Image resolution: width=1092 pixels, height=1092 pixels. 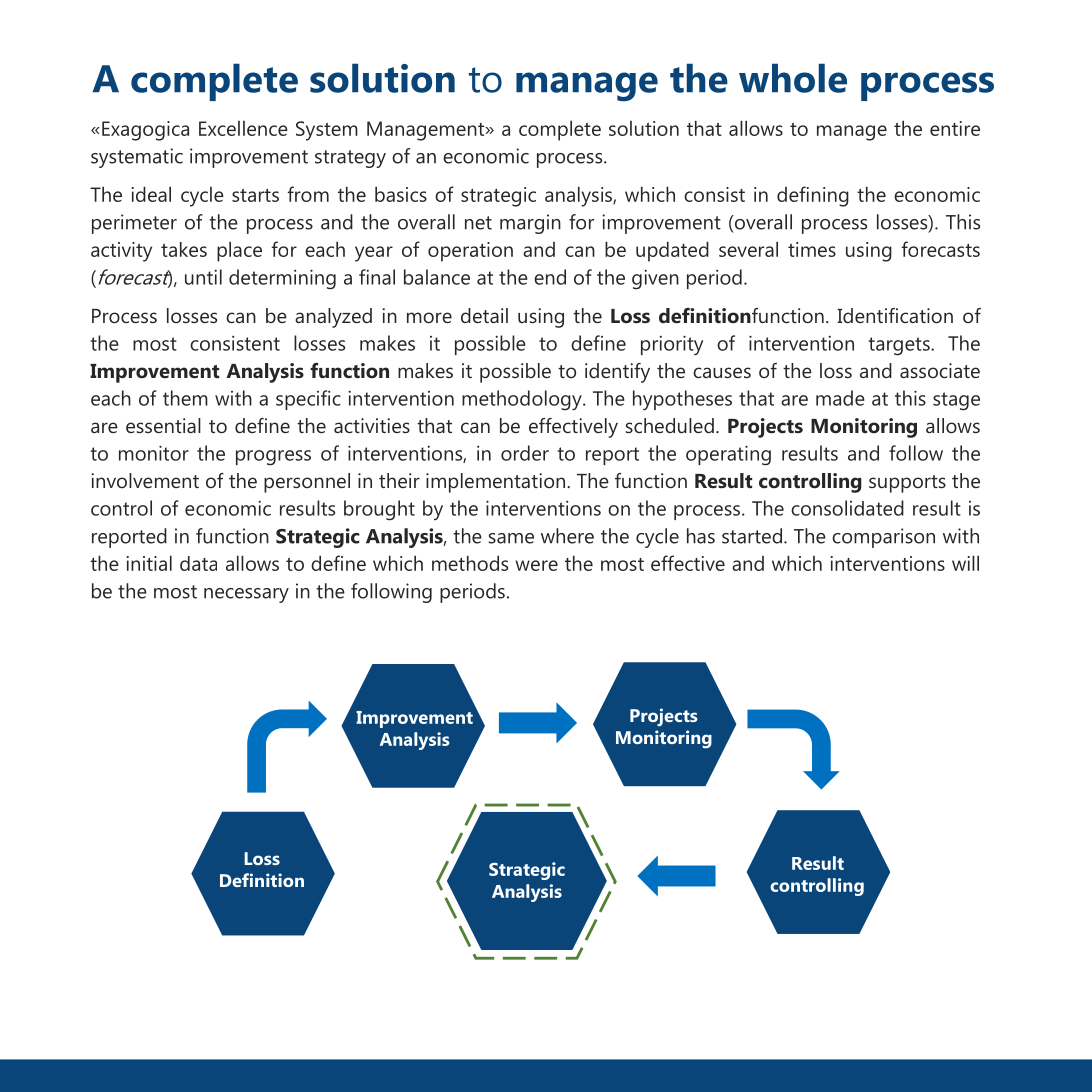 I want to click on defining, so click(x=813, y=196).
